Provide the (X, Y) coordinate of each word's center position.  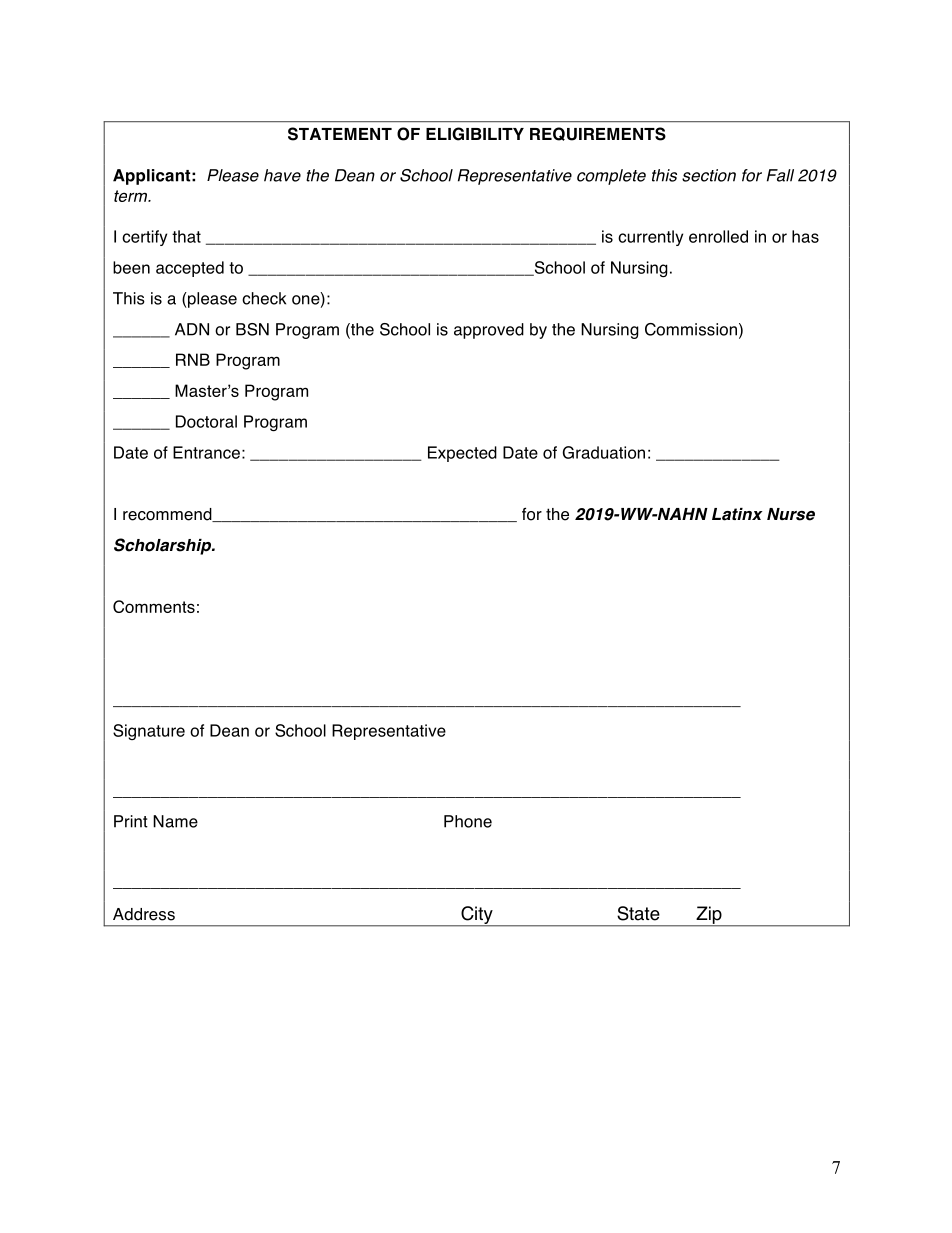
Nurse (791, 514)
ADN (192, 329)
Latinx (737, 514)
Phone (468, 821)
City (477, 916)
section (709, 175)
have (282, 175)
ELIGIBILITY (475, 134)
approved (489, 331)
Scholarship (164, 546)
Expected (462, 454)
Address (144, 914)
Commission (691, 329)
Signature (149, 732)
